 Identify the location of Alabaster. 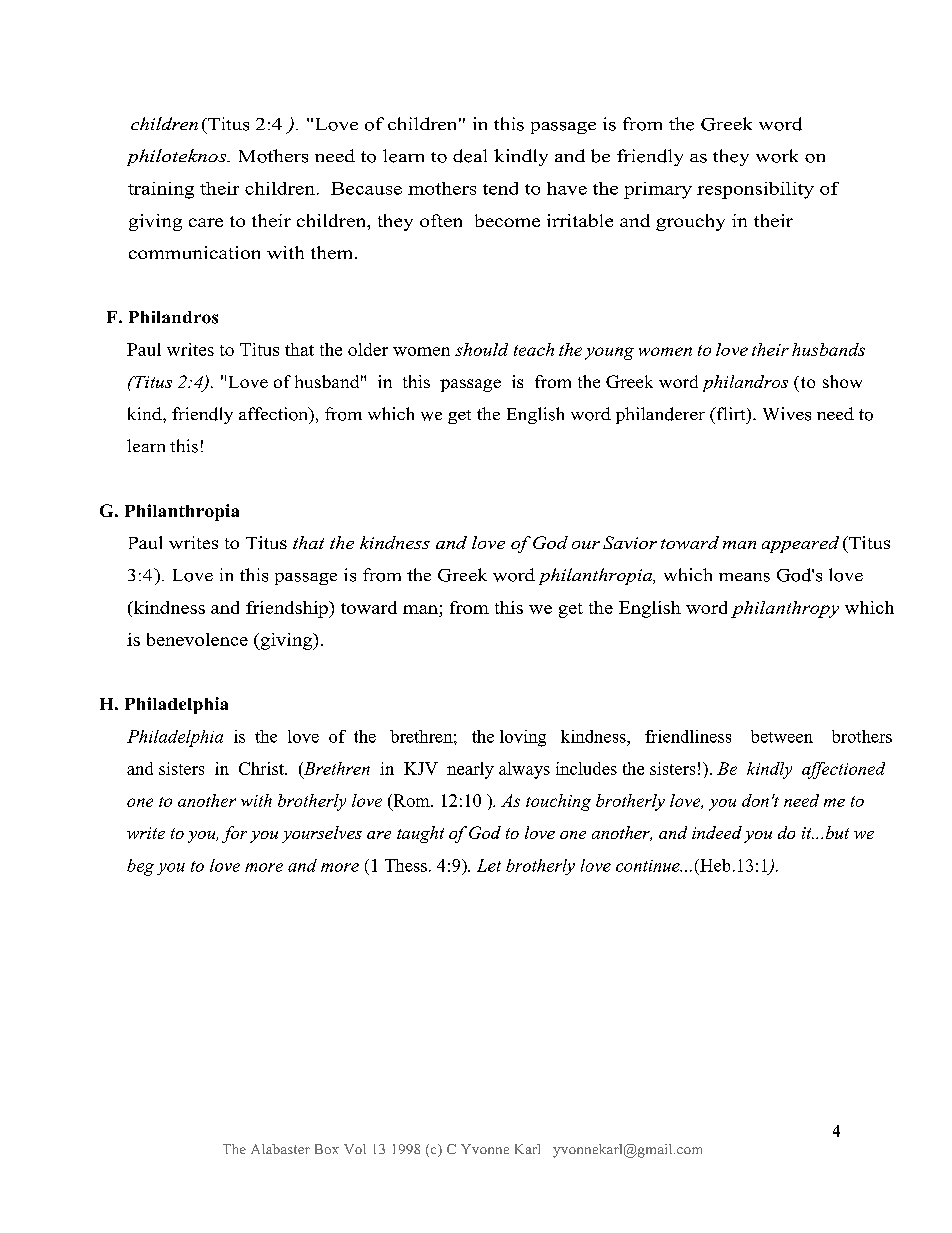
(280, 1149).
